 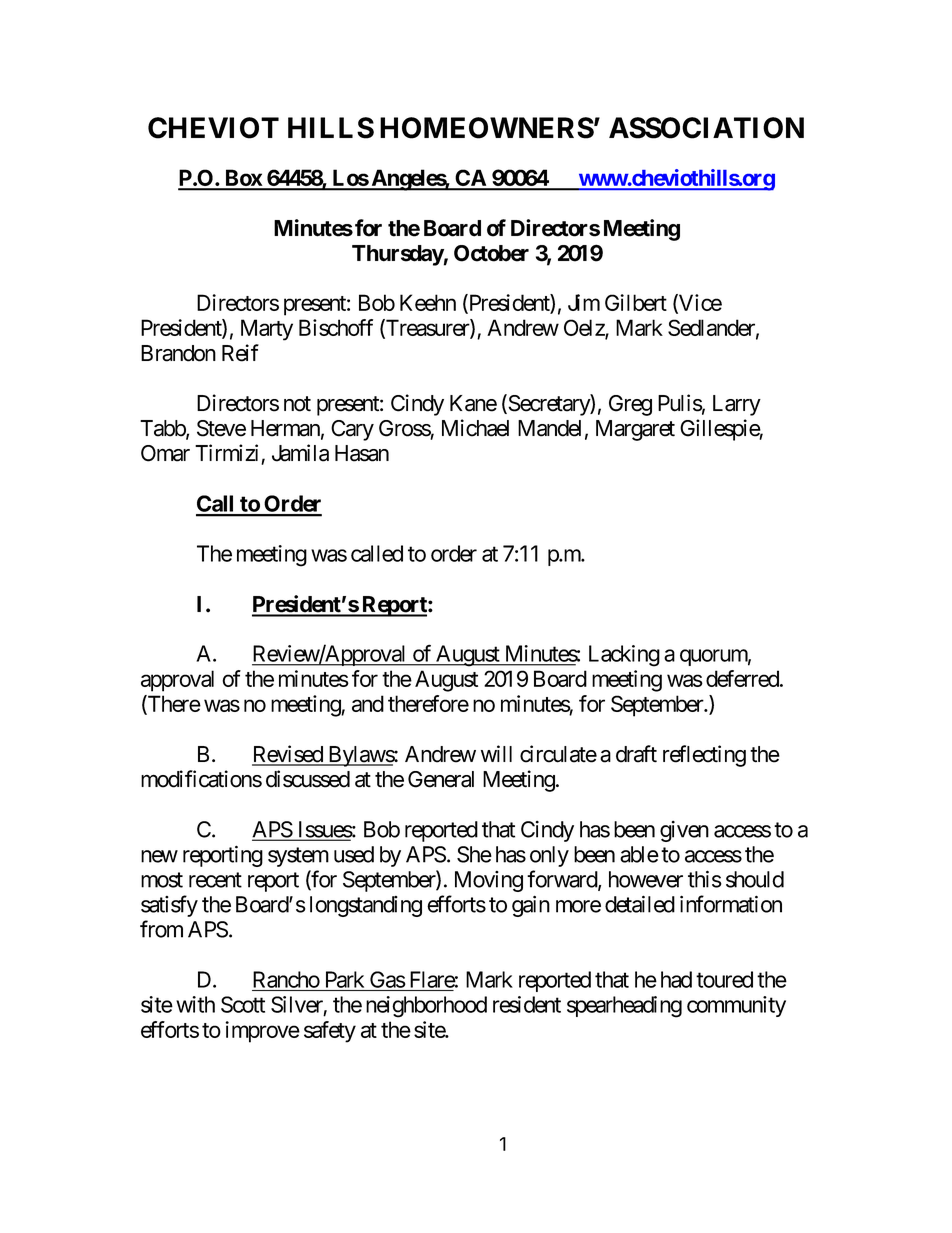 I want to click on had, so click(x=676, y=979).
